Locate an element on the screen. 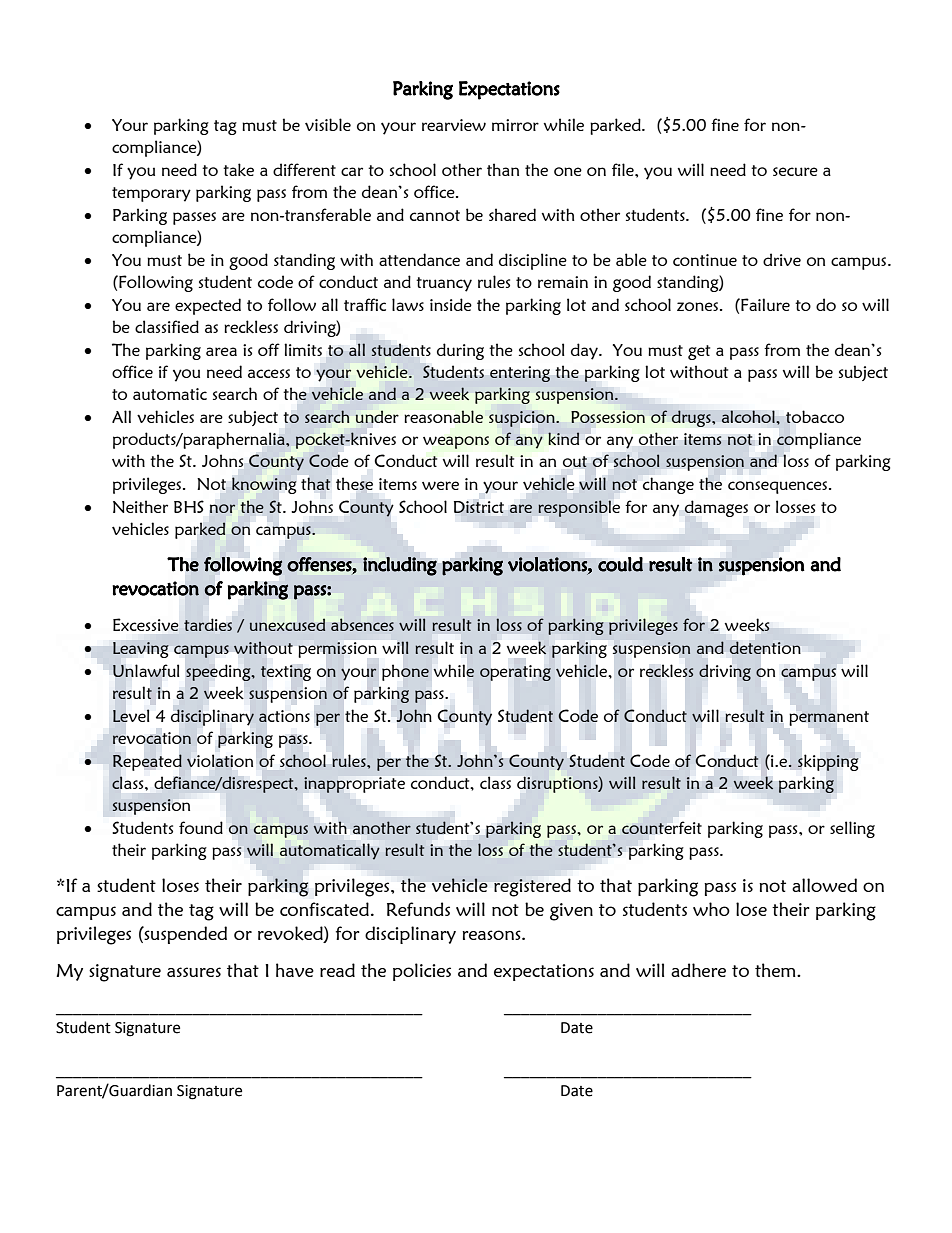  nor is located at coordinates (222, 508).
